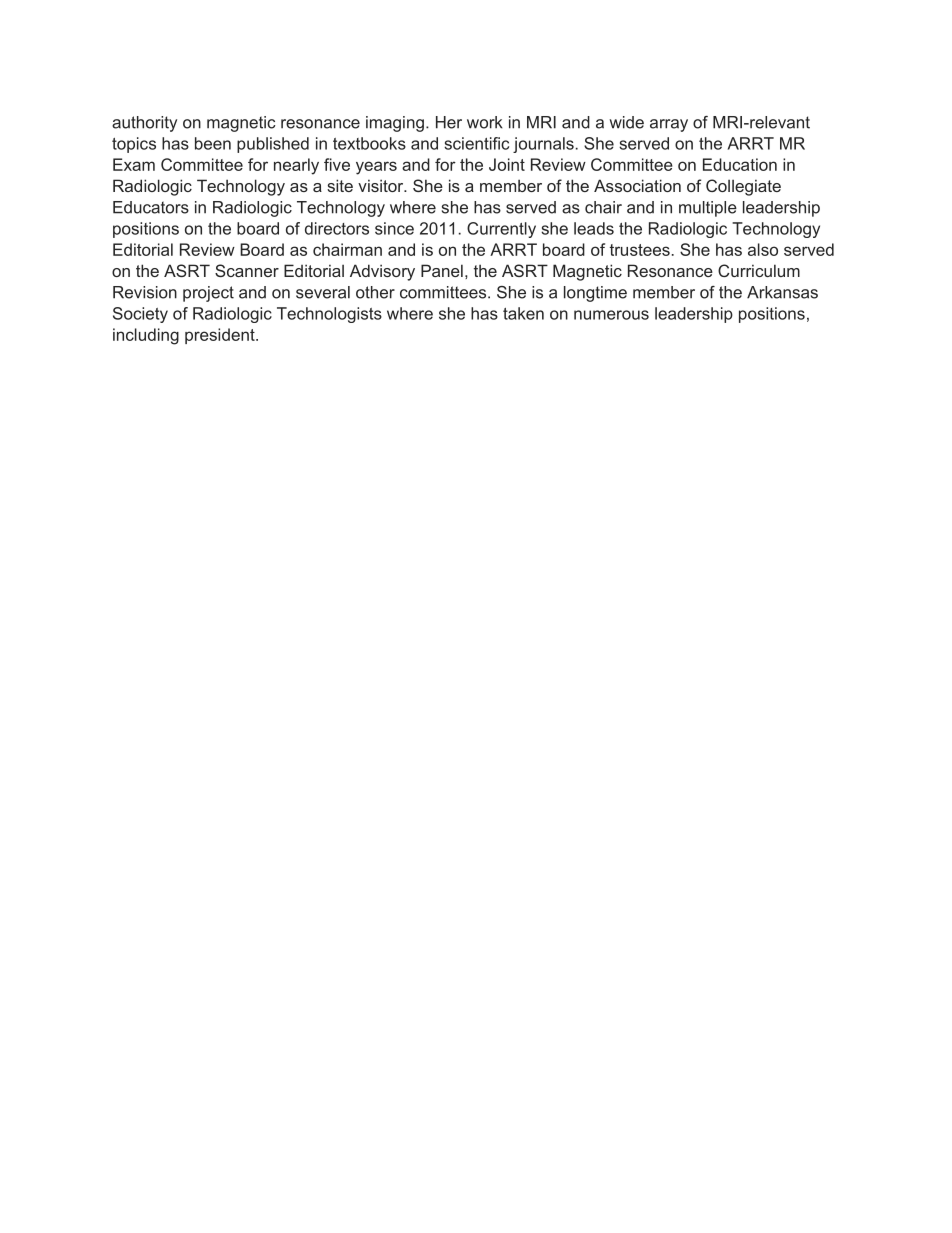 The height and width of the document is (1233, 952). I want to click on Currently, so click(501, 230).
